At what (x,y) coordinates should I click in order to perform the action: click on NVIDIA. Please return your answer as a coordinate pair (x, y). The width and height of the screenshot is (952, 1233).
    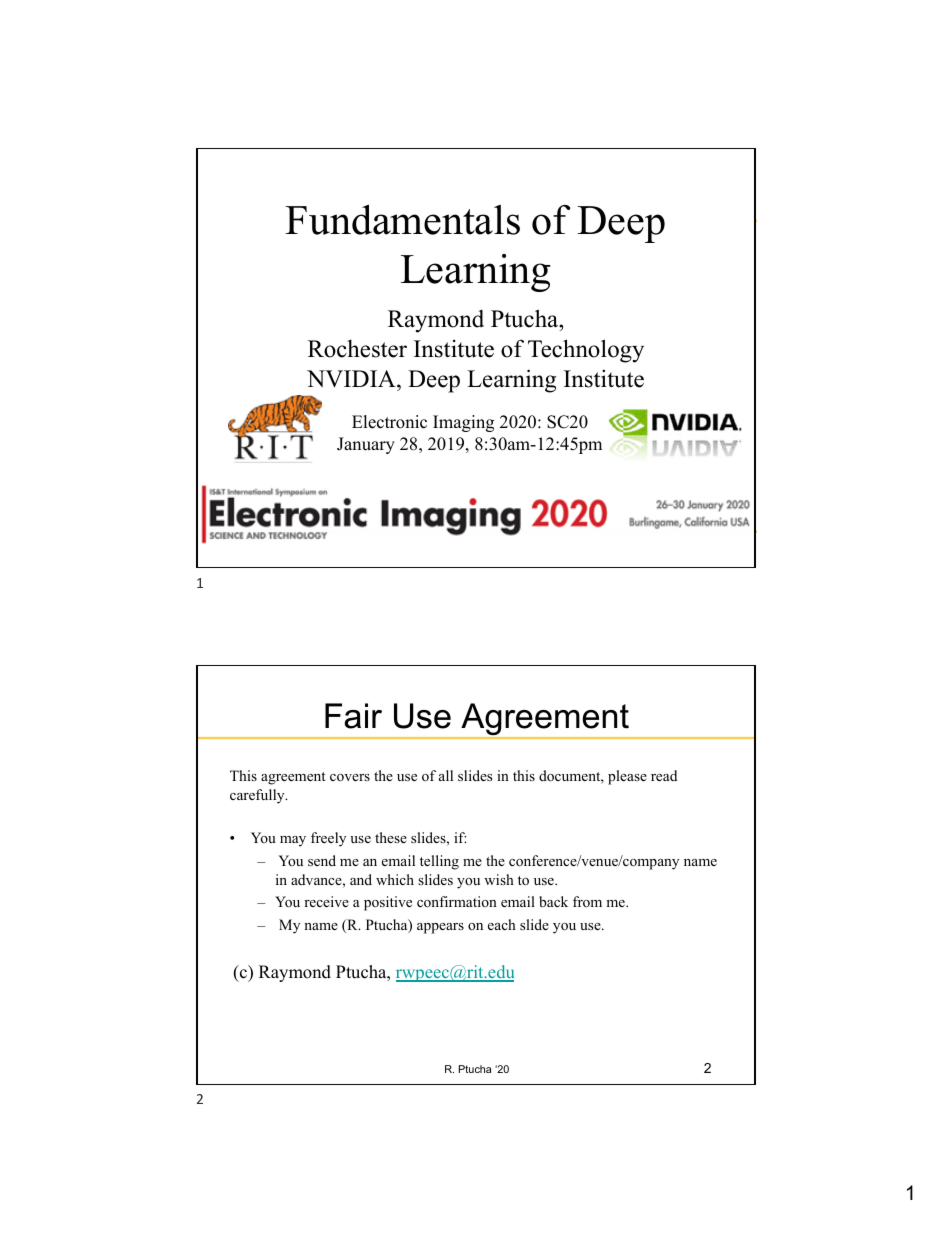
    Looking at the image, I should click on (352, 379).
